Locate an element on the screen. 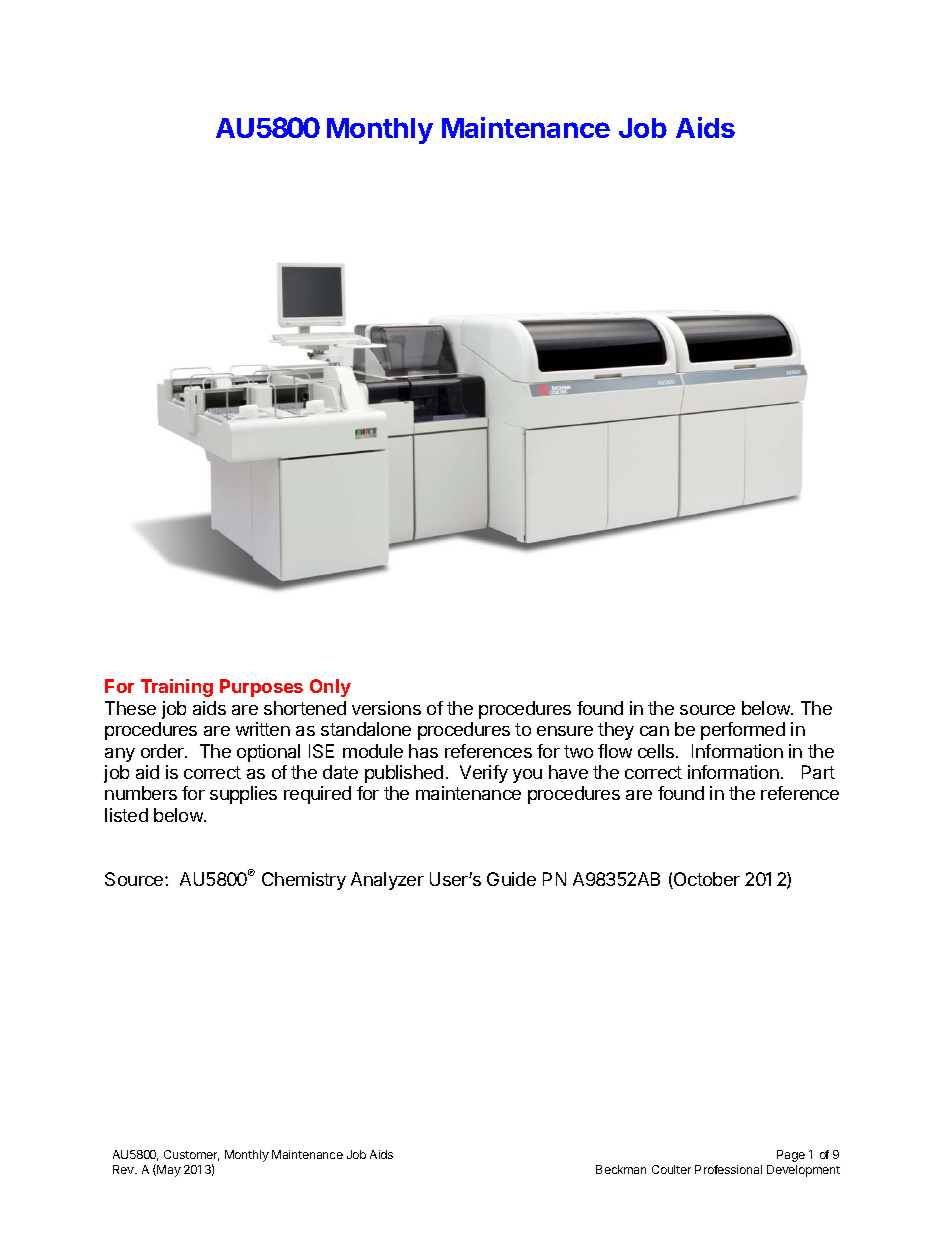 This screenshot has width=952, height=1233. Training is located at coordinates (177, 688).
